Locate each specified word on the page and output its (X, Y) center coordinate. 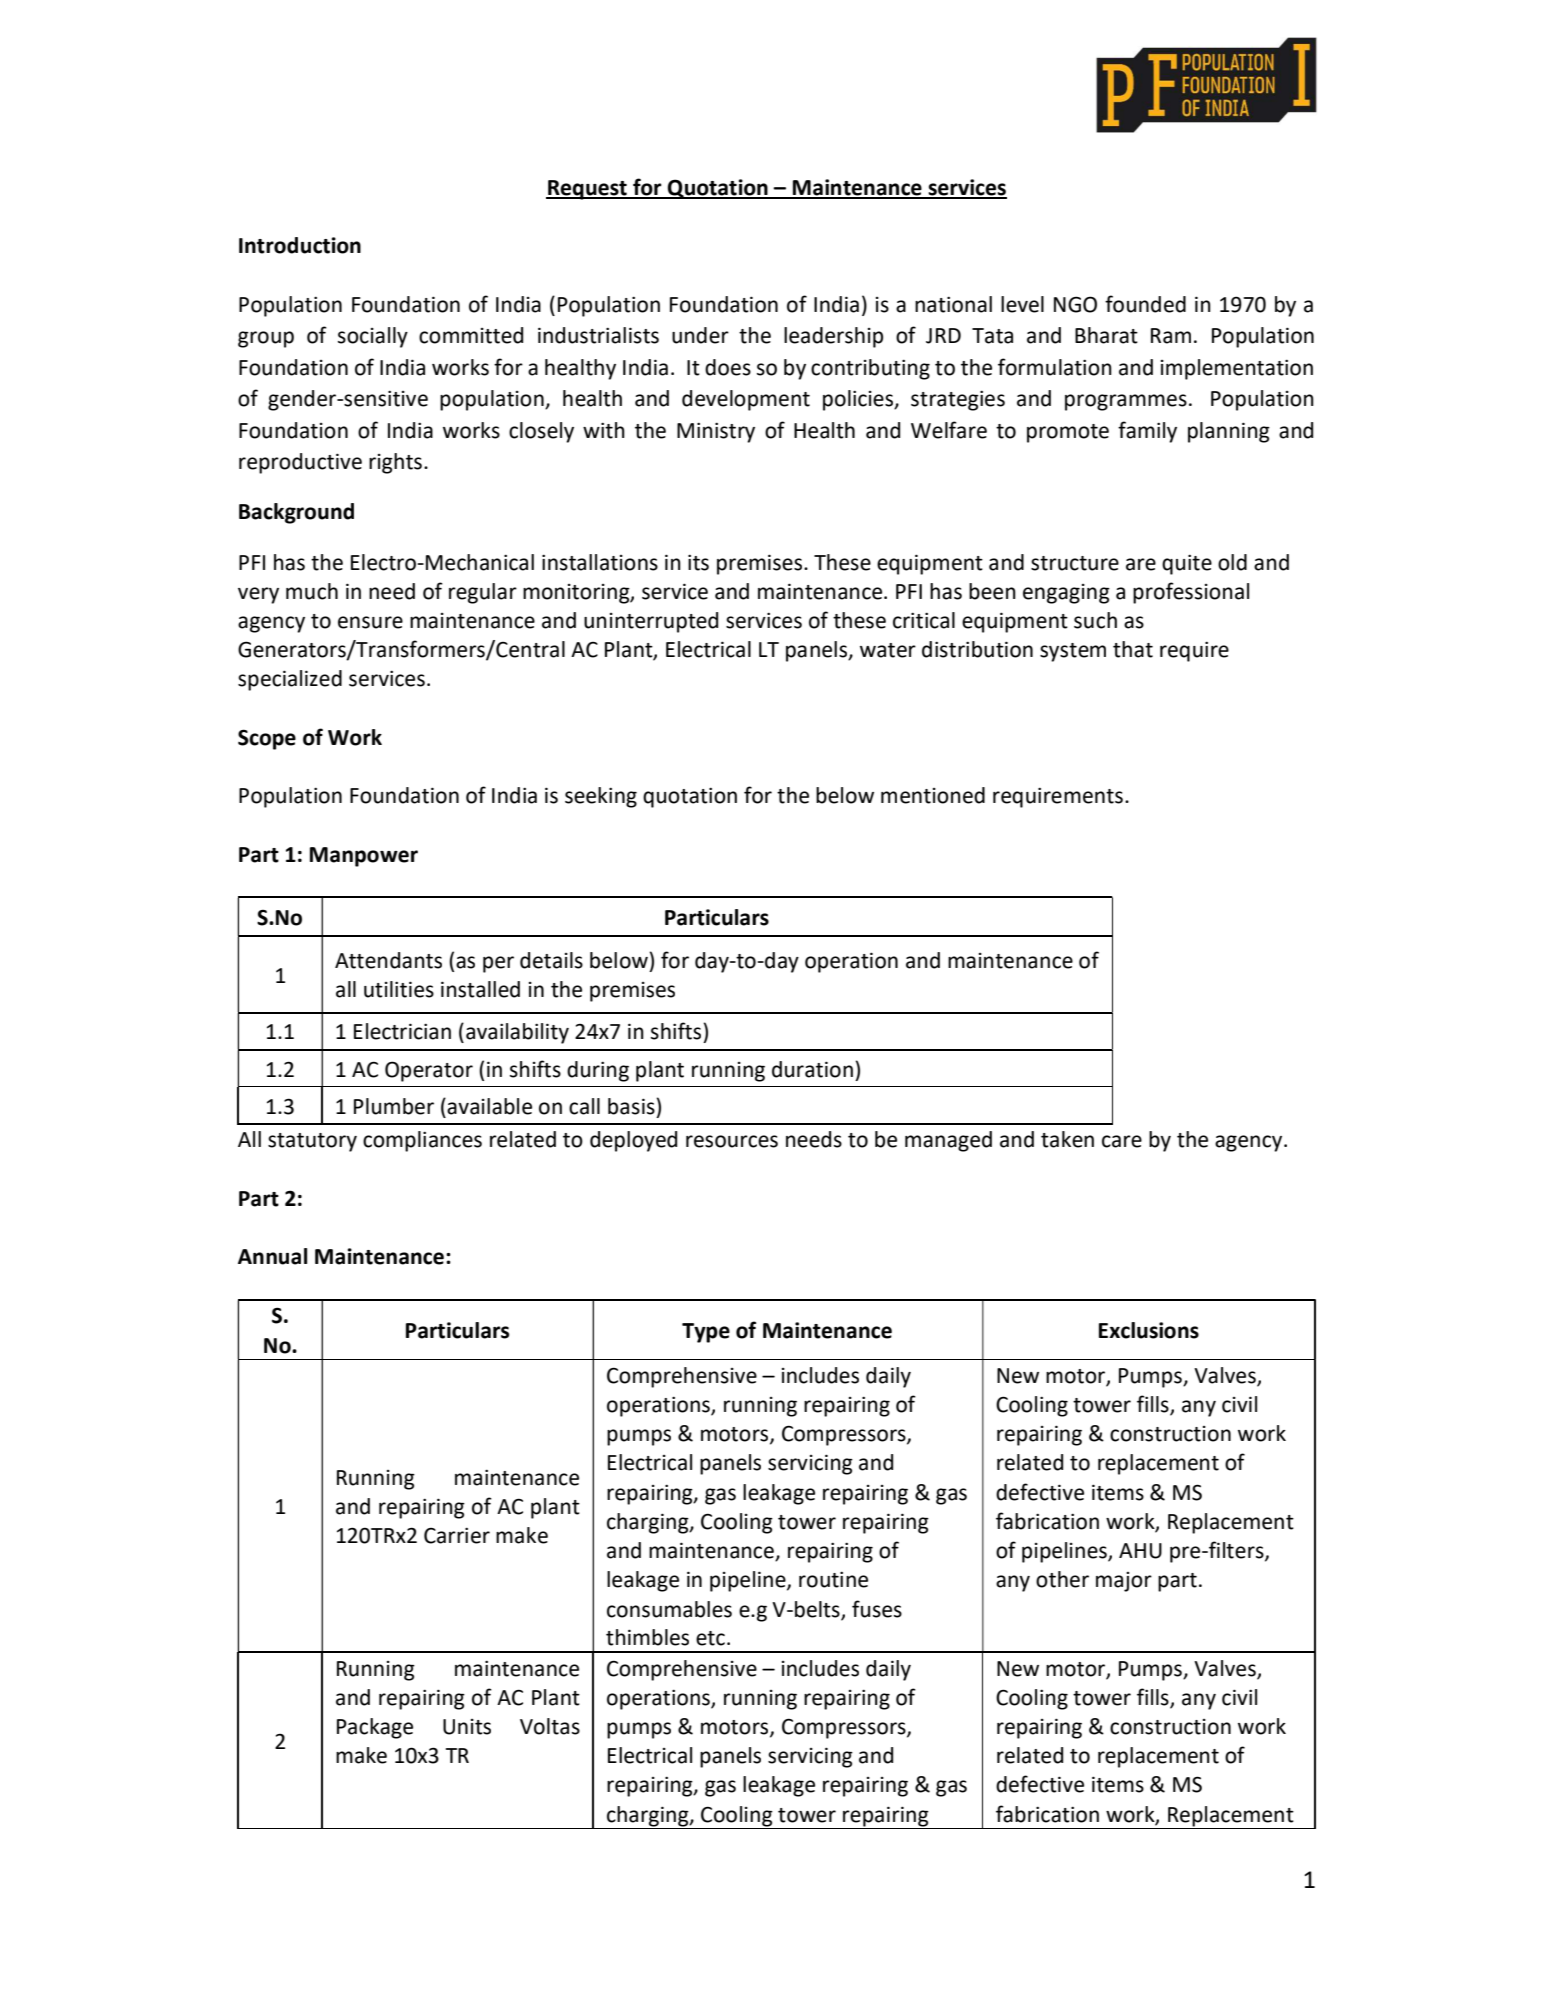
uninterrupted (651, 622)
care (1122, 1141)
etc (710, 1638)
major (1124, 1582)
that (1133, 649)
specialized (290, 680)
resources (732, 1141)
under (700, 335)
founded (1145, 304)
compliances (422, 1141)
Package (375, 1728)
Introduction (300, 245)
